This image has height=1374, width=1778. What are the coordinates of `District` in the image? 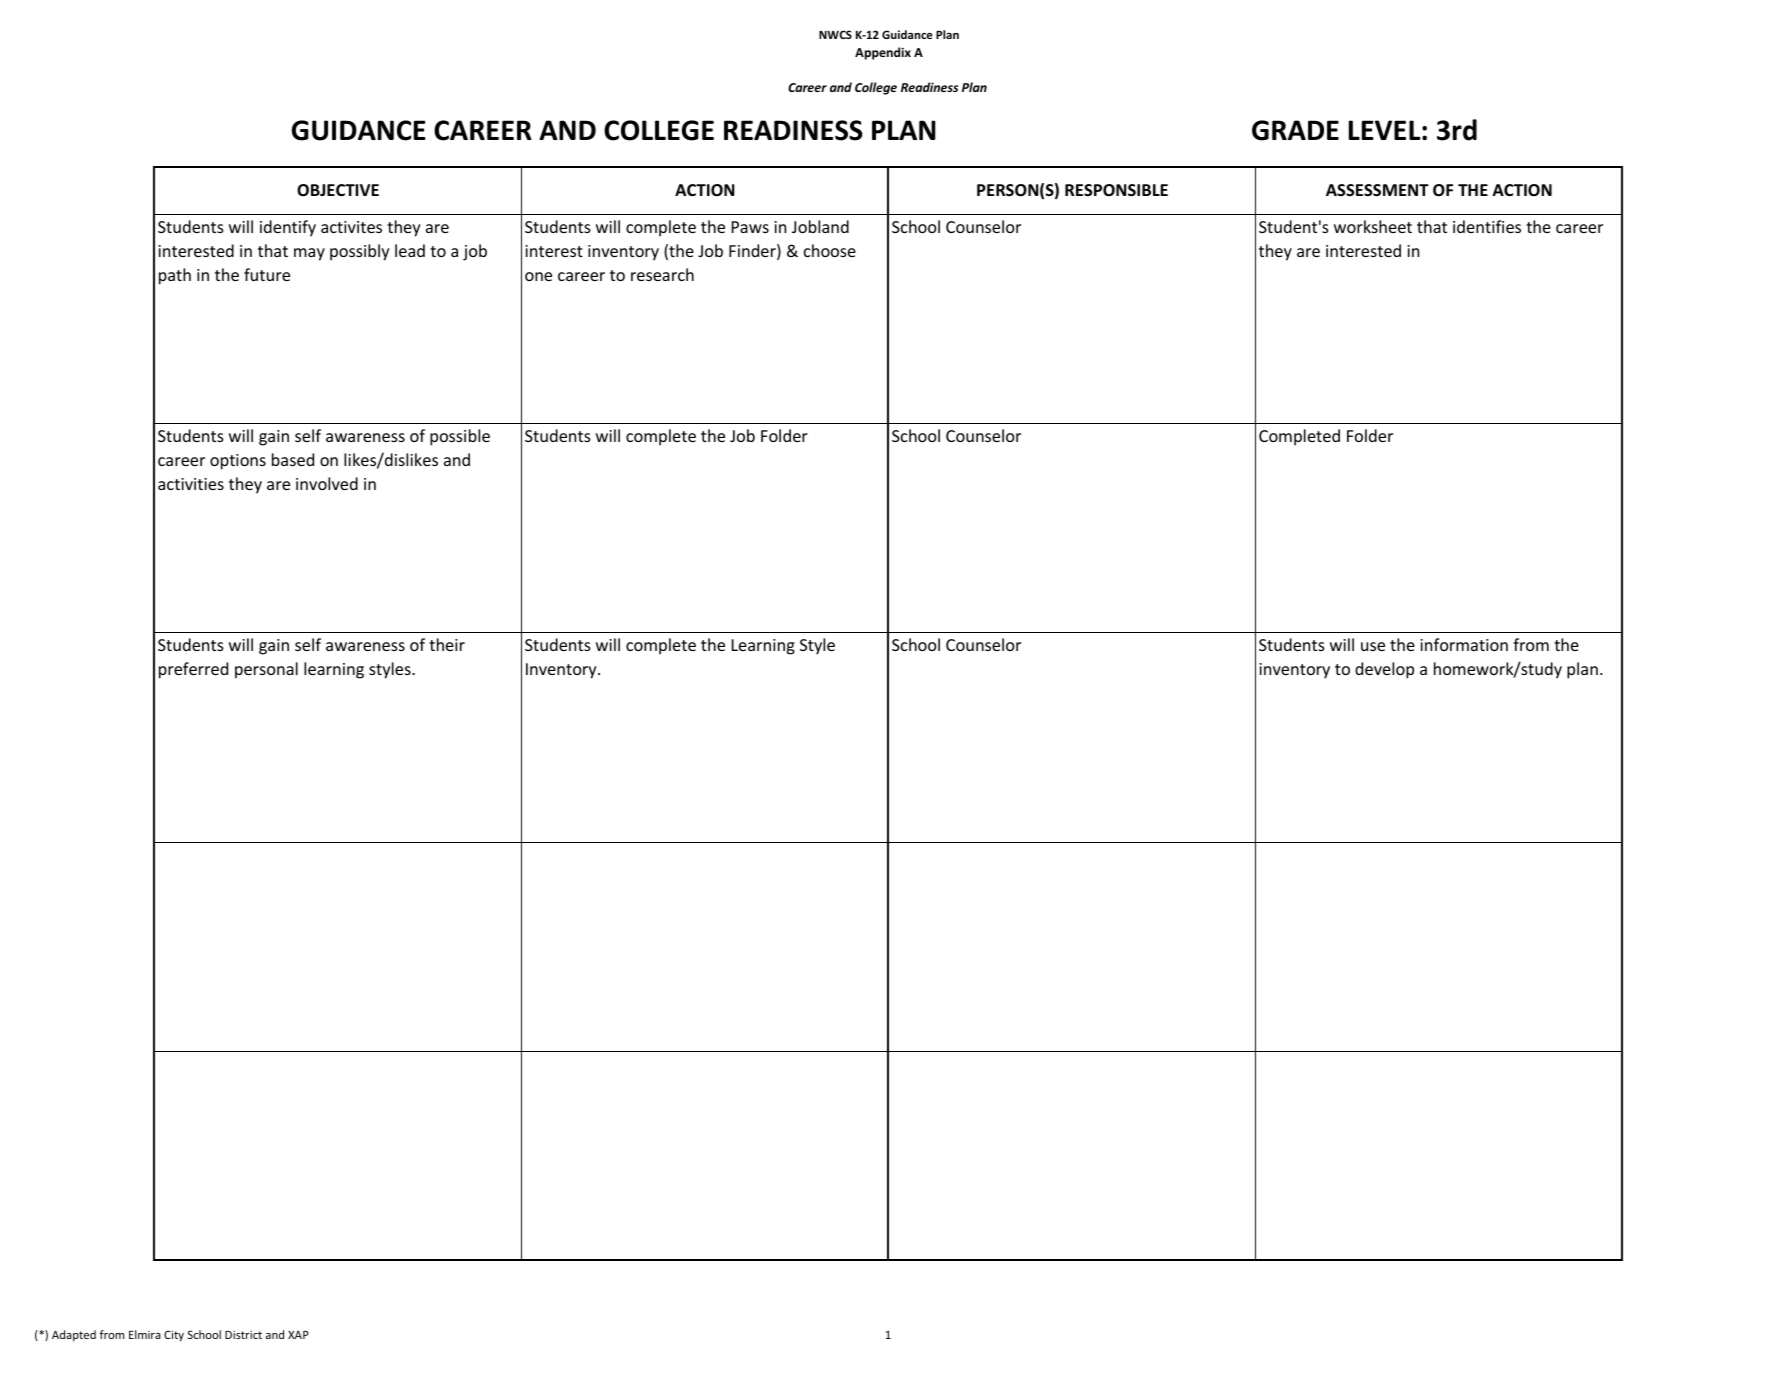 It's located at (243, 1334).
